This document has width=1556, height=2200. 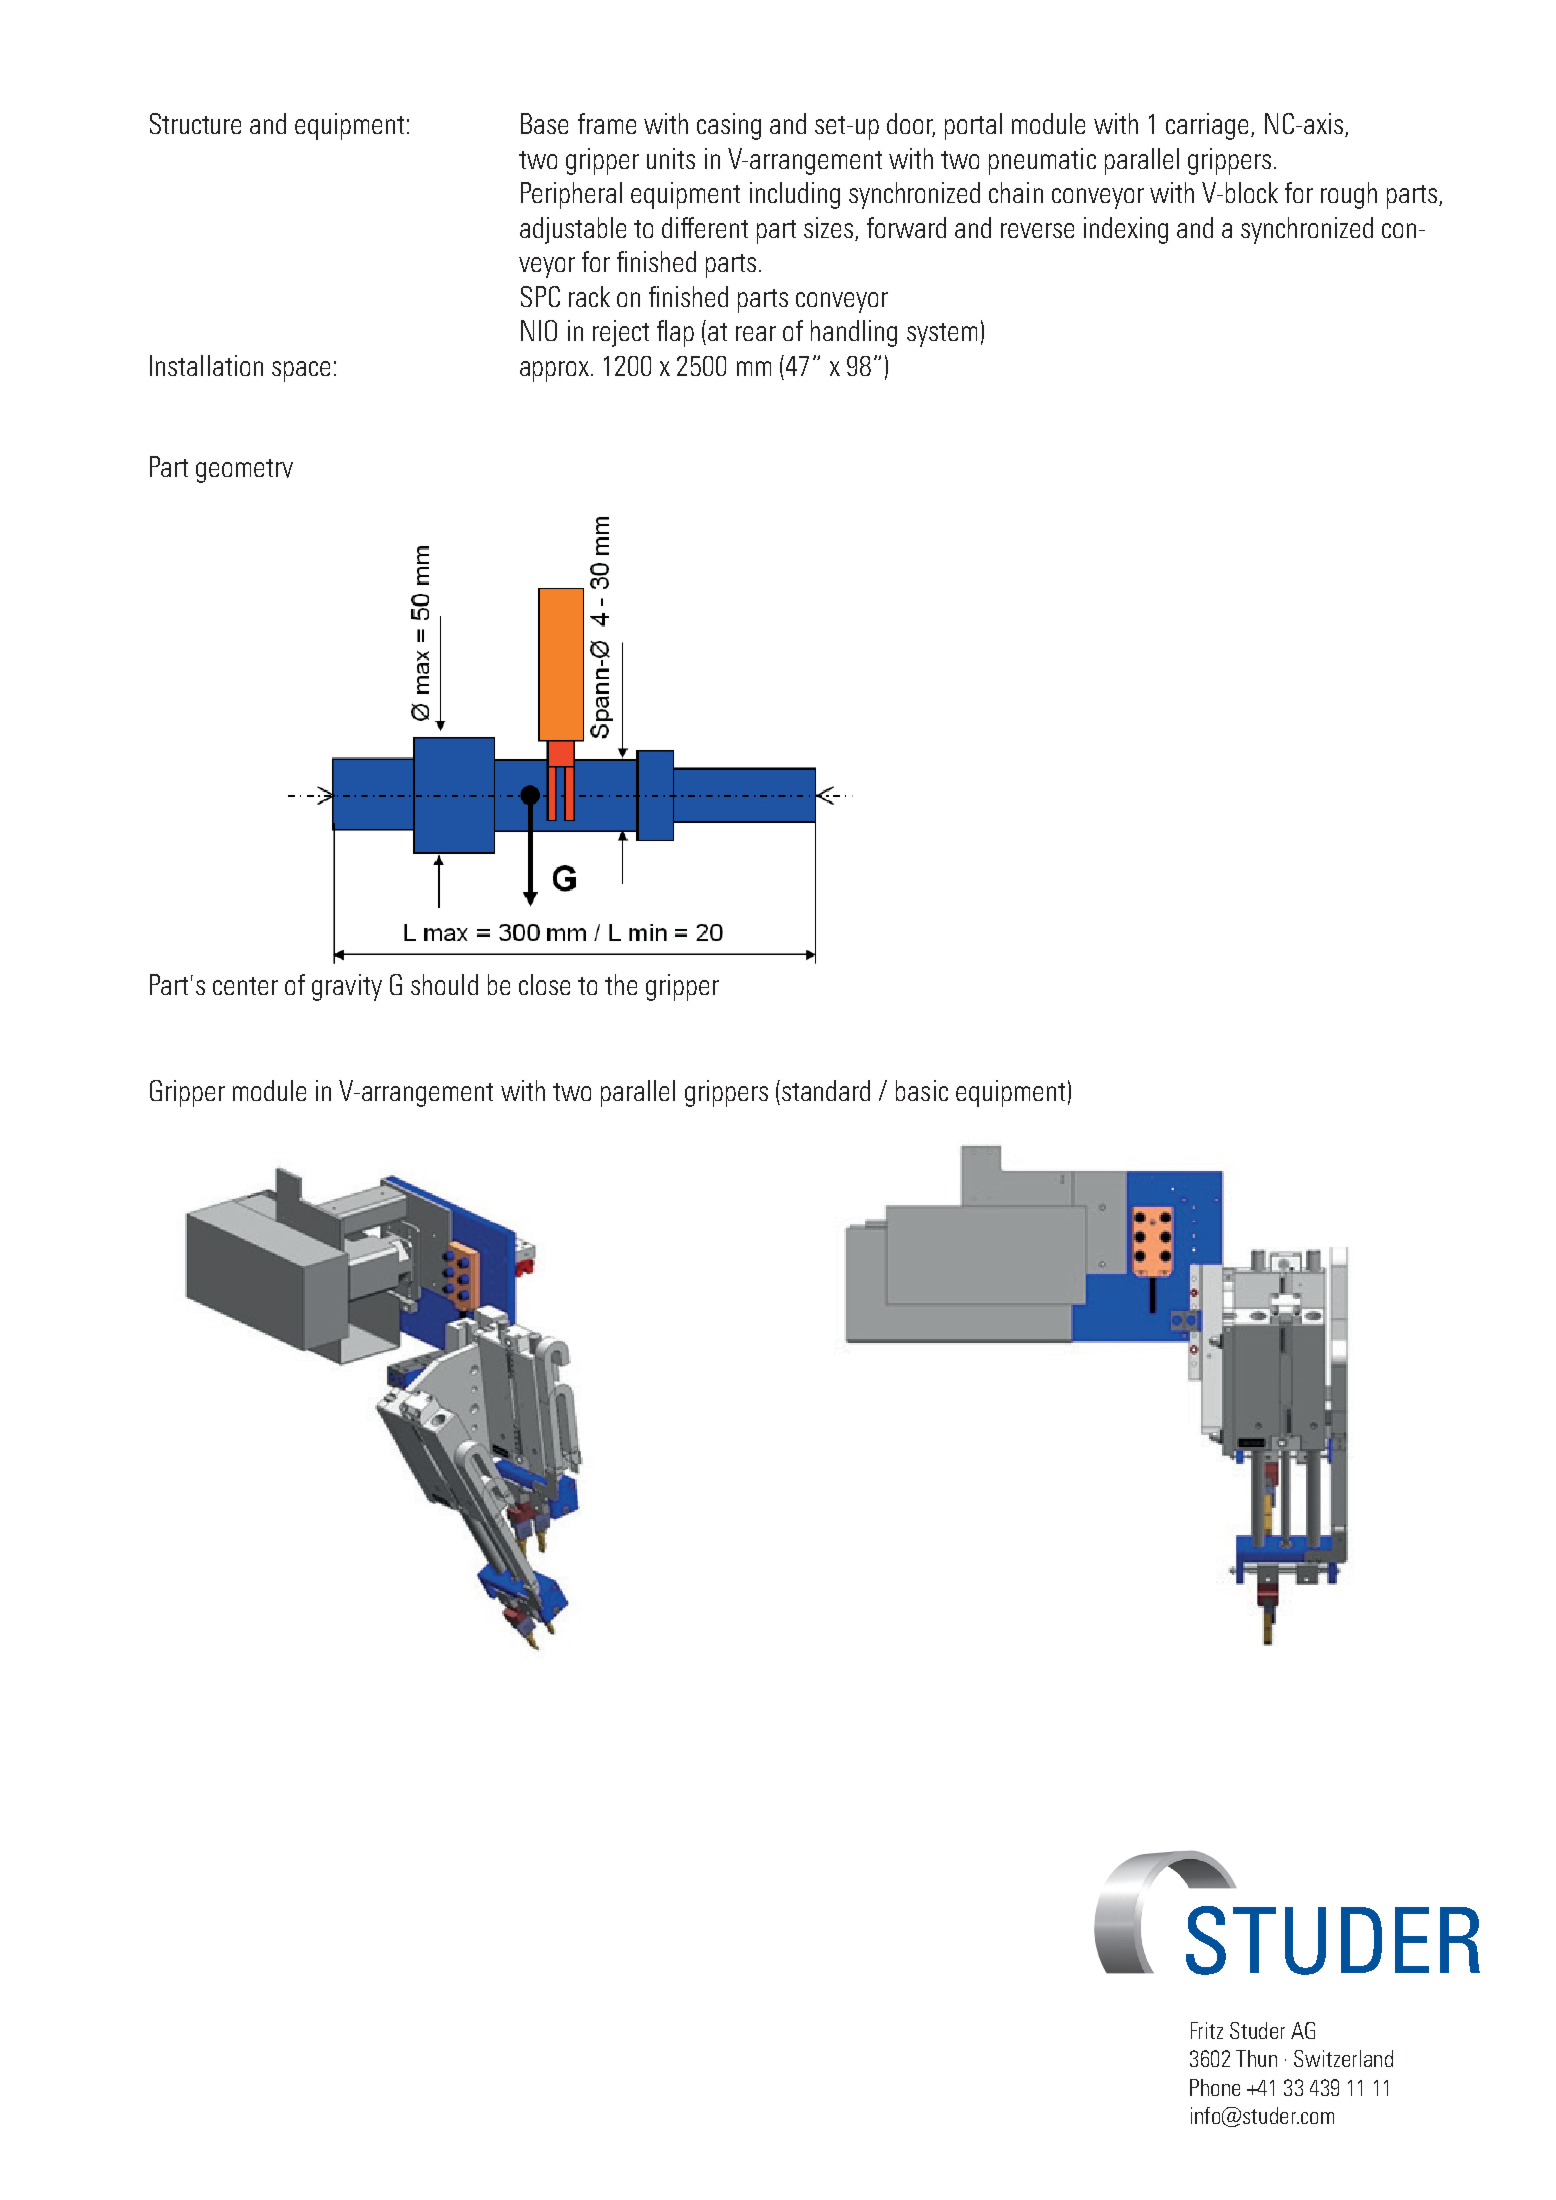 I want to click on Switzerland, so click(x=1343, y=2058).
